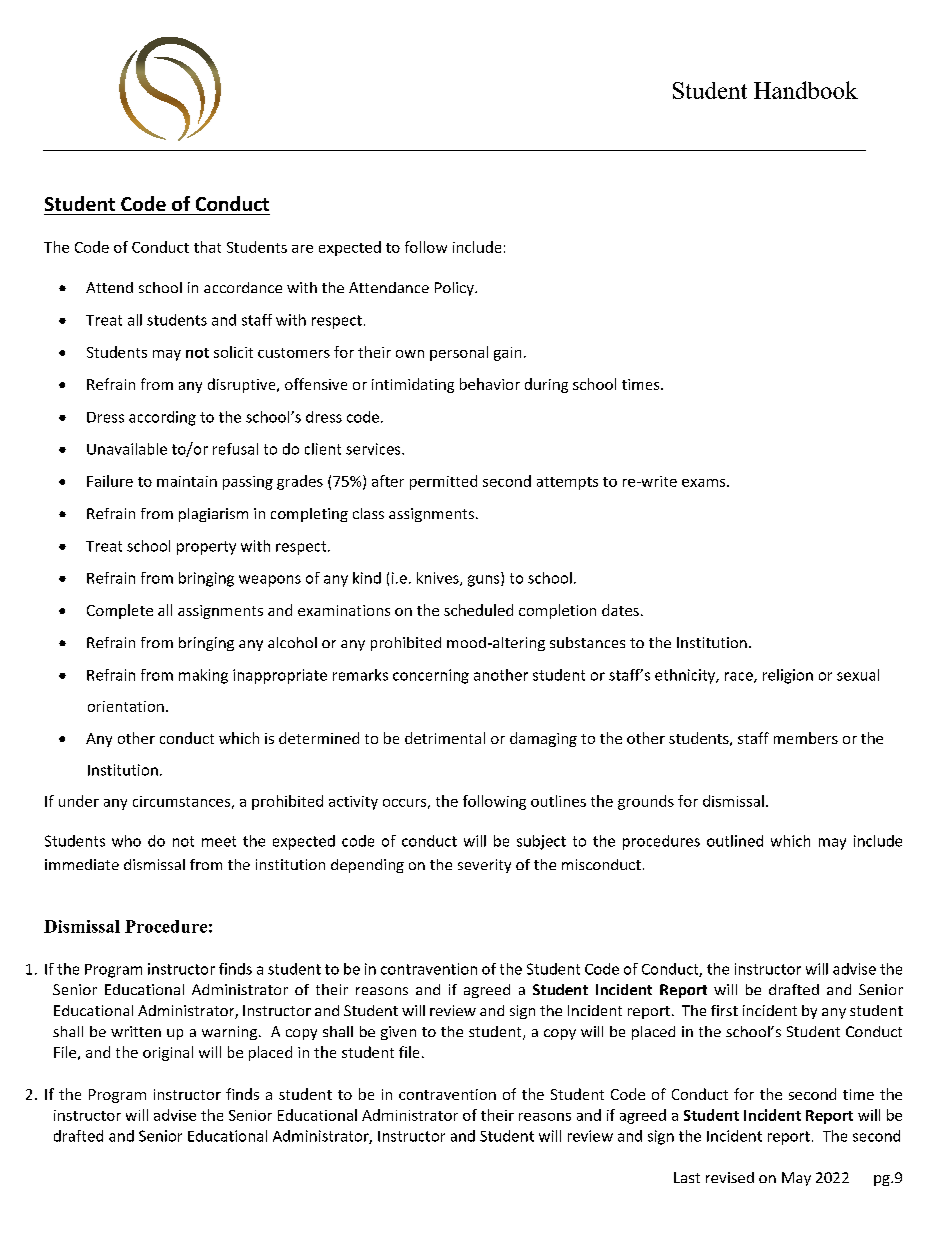 Image resolution: width=952 pixels, height=1233 pixels. I want to click on religion, so click(788, 676).
